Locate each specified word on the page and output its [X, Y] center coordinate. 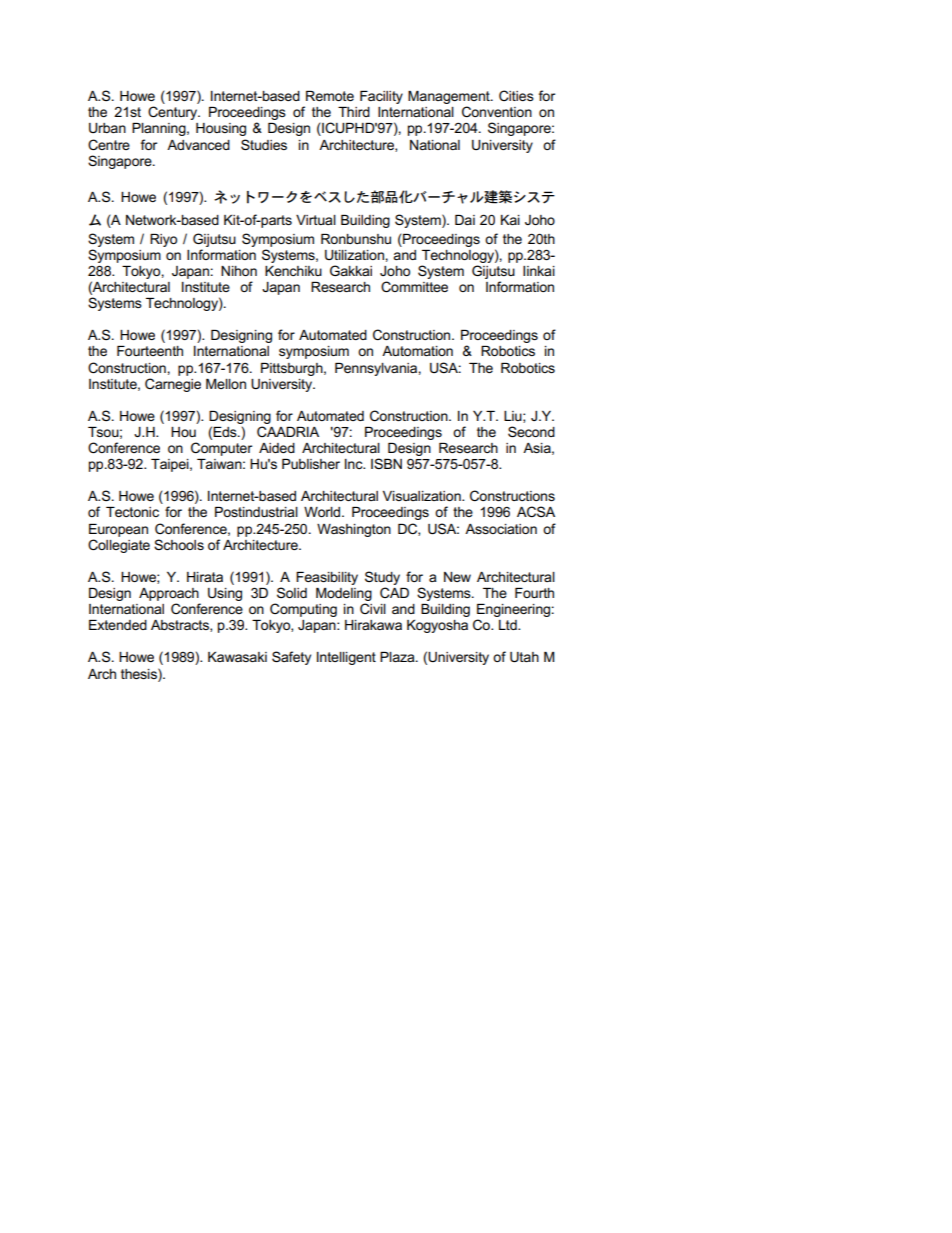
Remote [330, 96]
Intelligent [346, 658]
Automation [417, 351]
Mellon [226, 384]
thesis [140, 673]
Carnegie [173, 385]
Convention [497, 111]
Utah [524, 657]
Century [174, 113]
